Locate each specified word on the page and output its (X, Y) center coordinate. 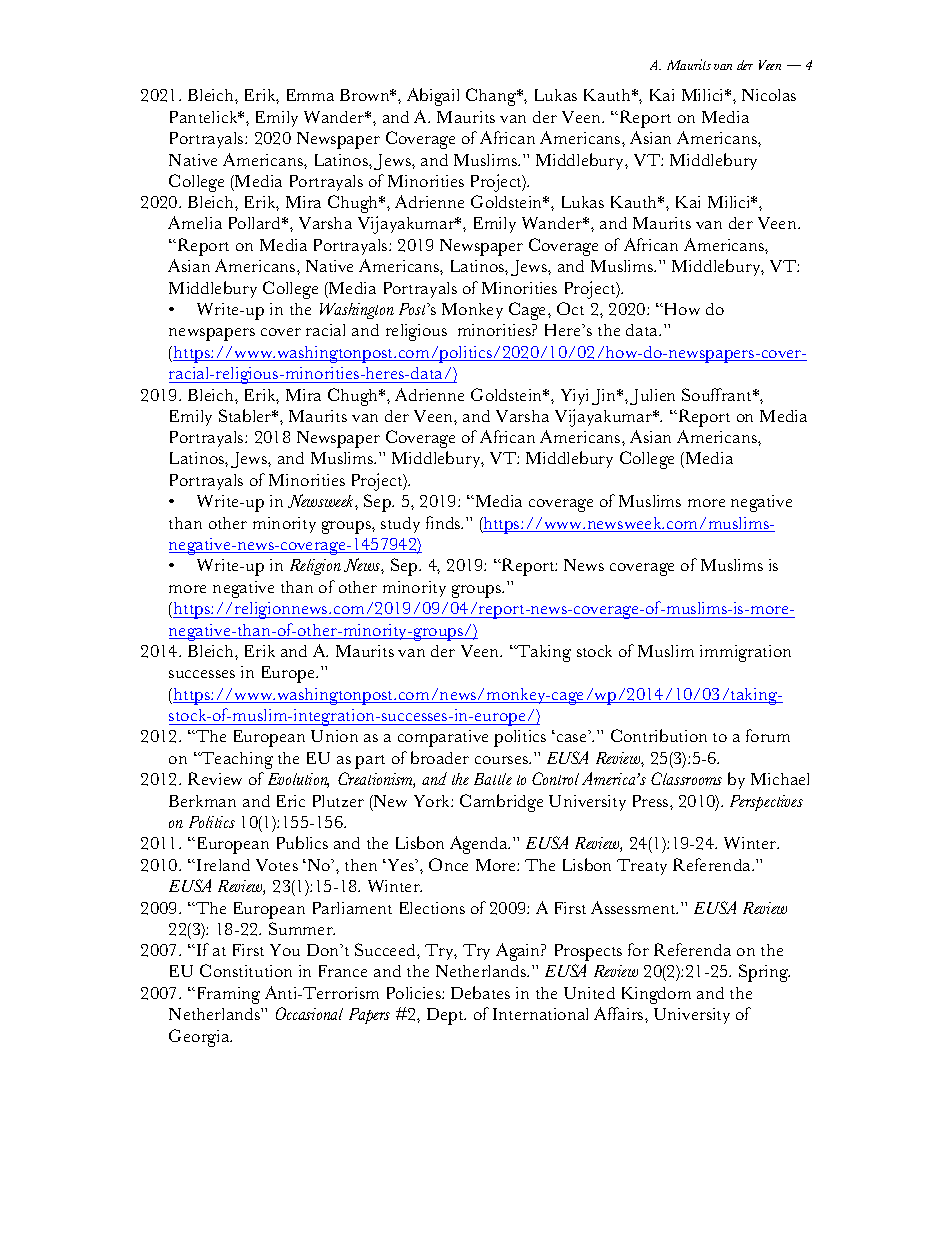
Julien (652, 397)
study (400, 525)
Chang (492, 97)
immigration (745, 653)
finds (444, 522)
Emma (310, 95)
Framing (229, 995)
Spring (764, 973)
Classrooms (686, 778)
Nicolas (769, 95)
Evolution (298, 780)
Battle (493, 779)
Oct (570, 308)
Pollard (256, 223)
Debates (480, 992)
